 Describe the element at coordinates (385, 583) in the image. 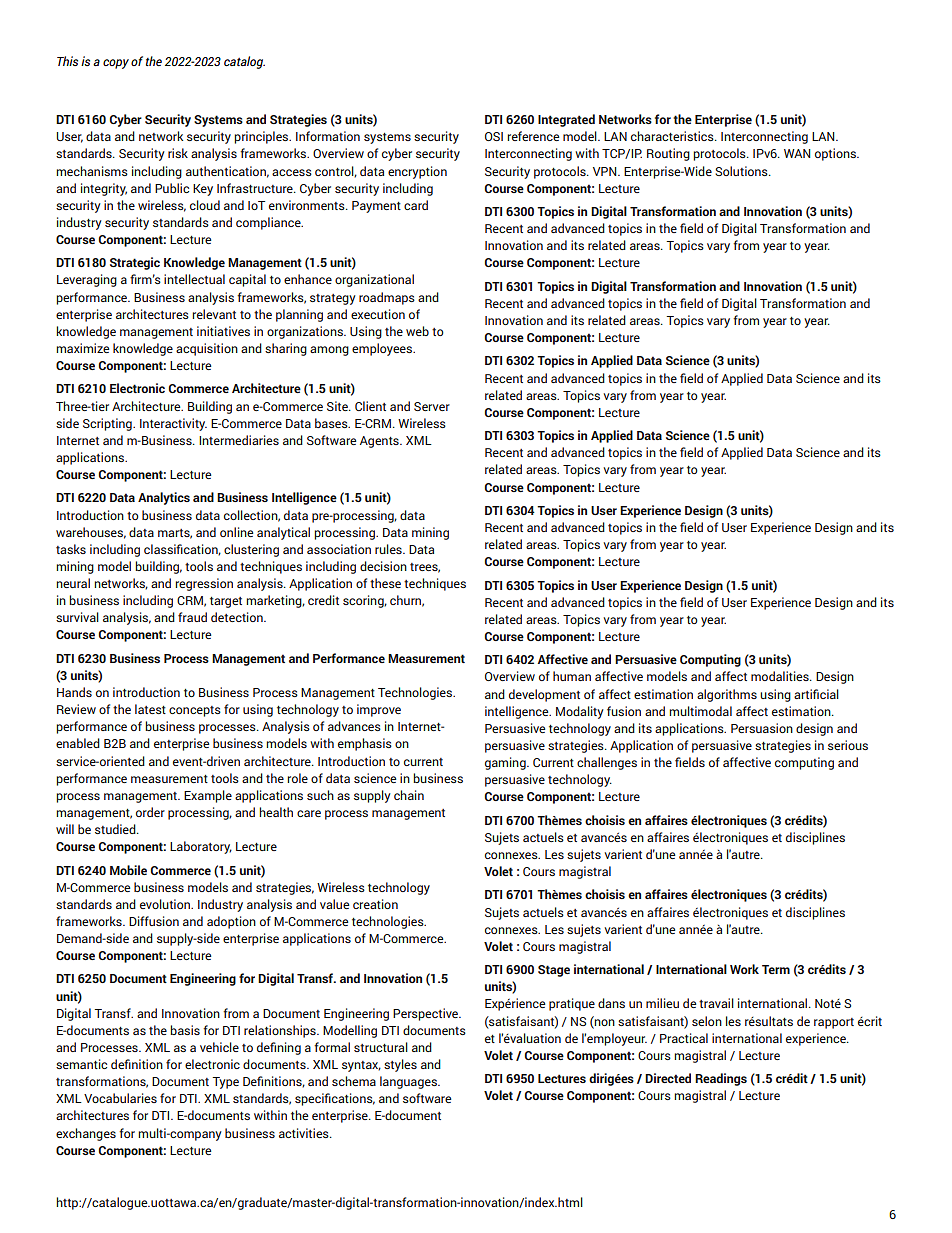

I see `these` at that location.
